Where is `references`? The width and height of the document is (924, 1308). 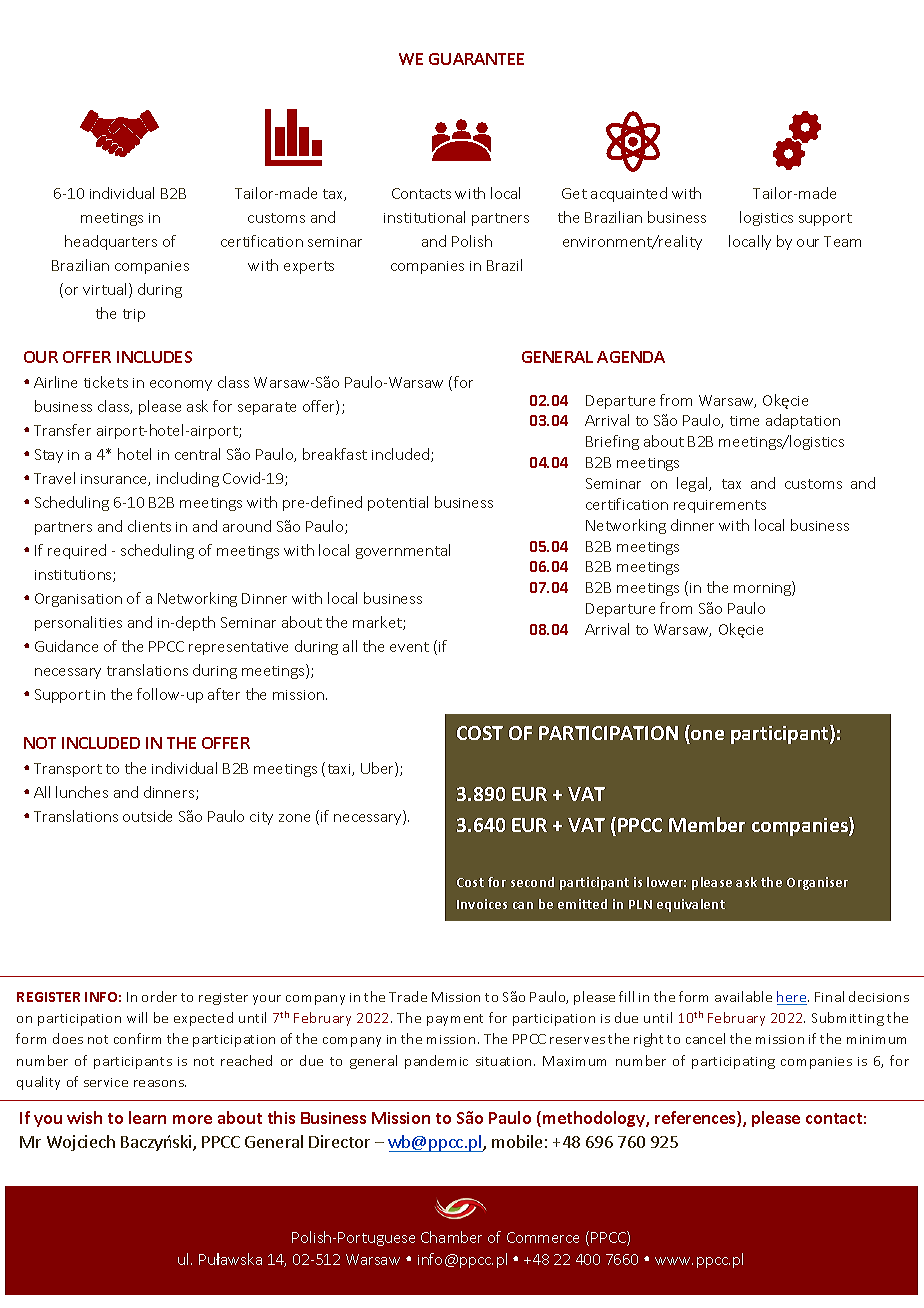 references is located at coordinates (696, 1119).
